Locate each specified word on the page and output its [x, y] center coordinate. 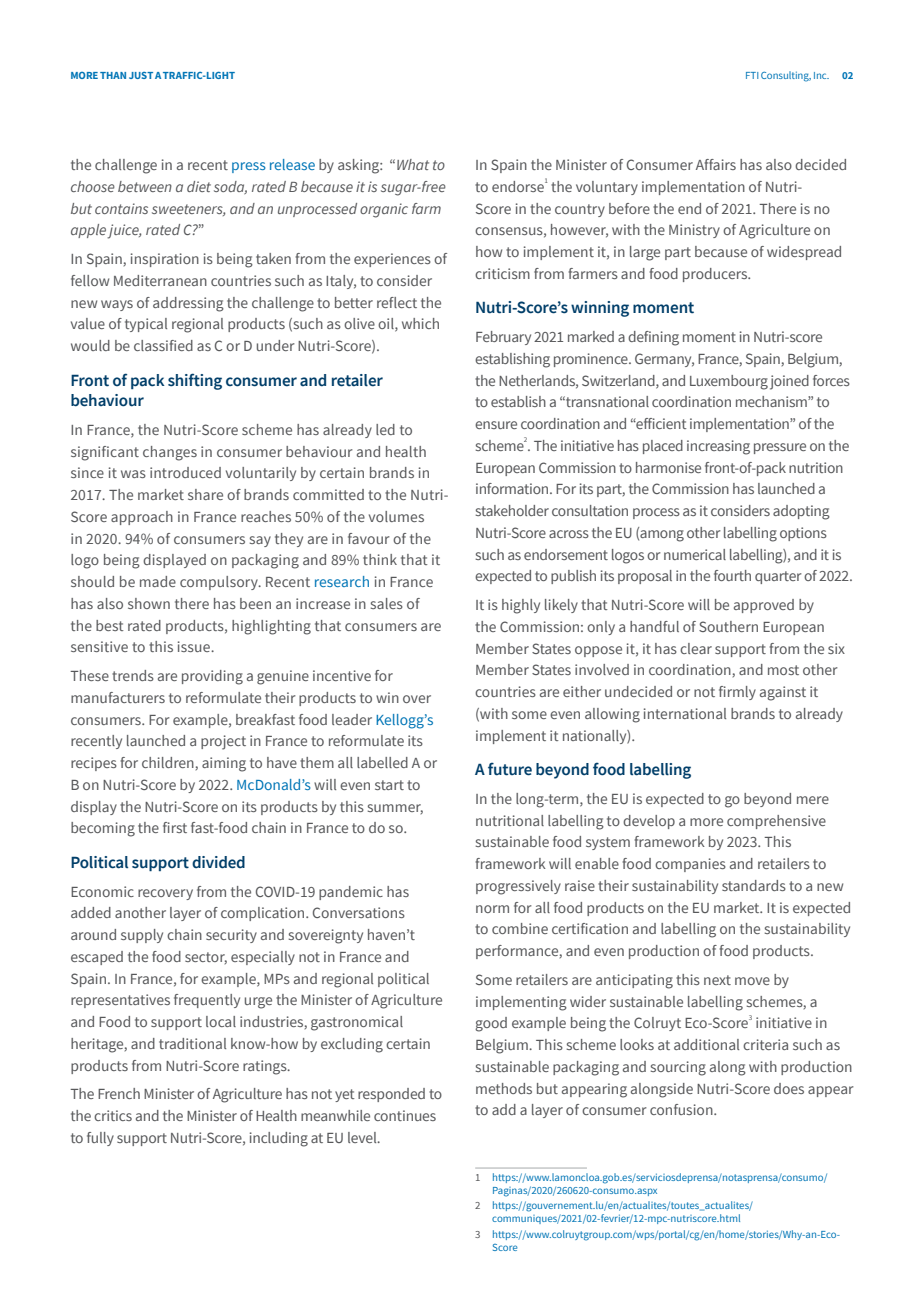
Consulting [786, 76]
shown [149, 603]
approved [764, 606]
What [413, 164]
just [141, 75]
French [119, 1093]
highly [521, 606]
